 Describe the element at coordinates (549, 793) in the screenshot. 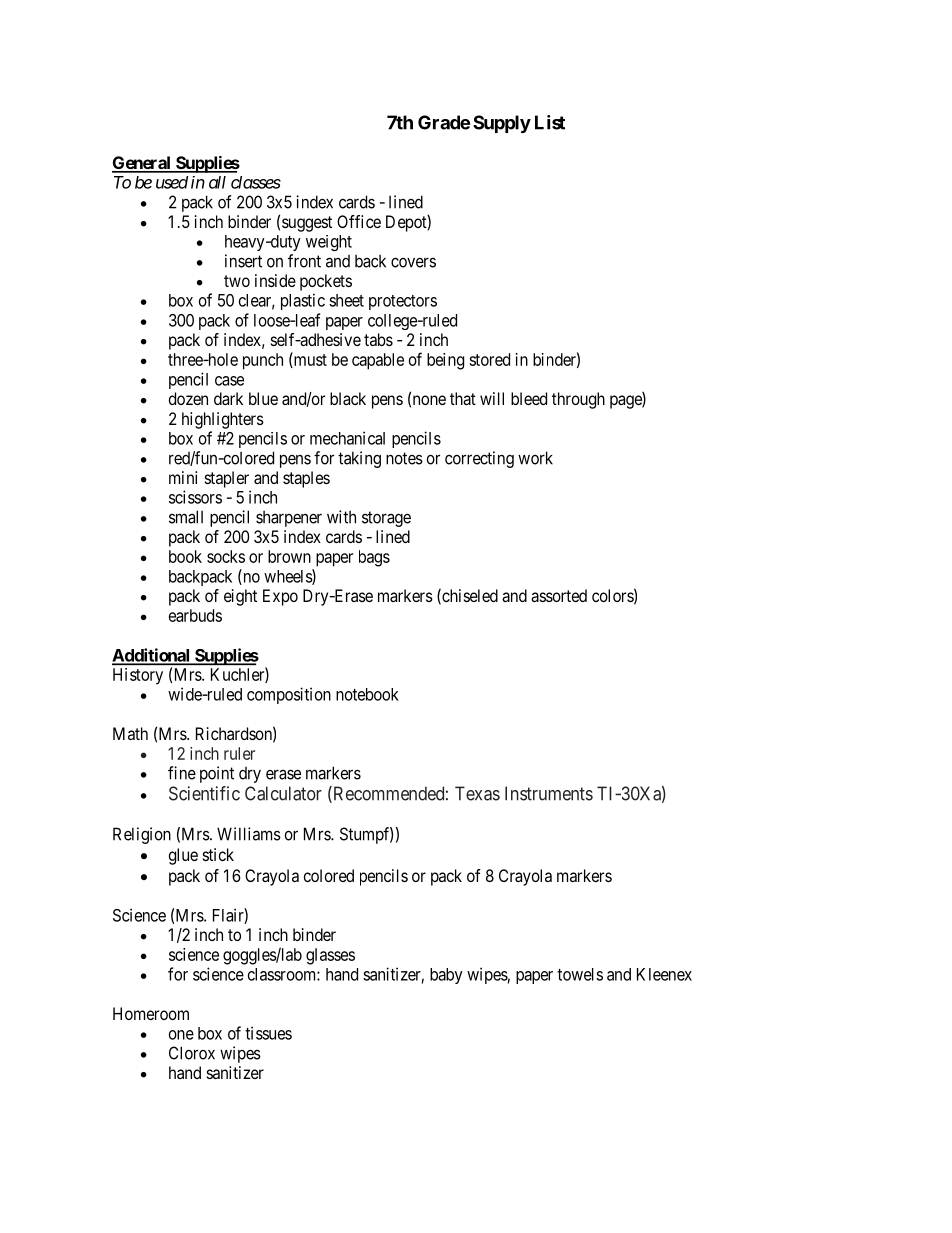

I see `Instruments` at that location.
